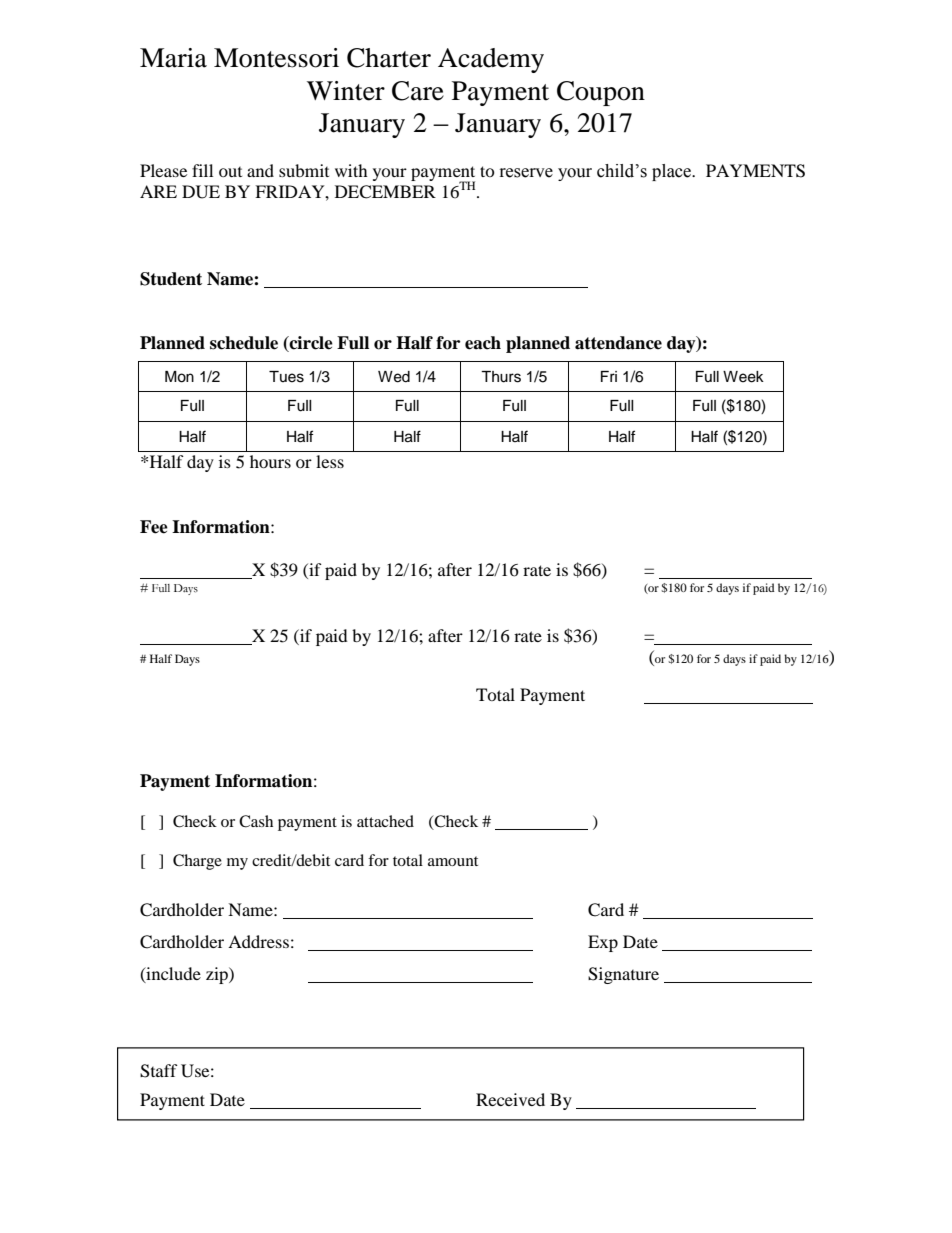 The width and height of the image is (952, 1233). What do you see at coordinates (601, 93) in the image?
I see `Coupon` at bounding box center [601, 93].
